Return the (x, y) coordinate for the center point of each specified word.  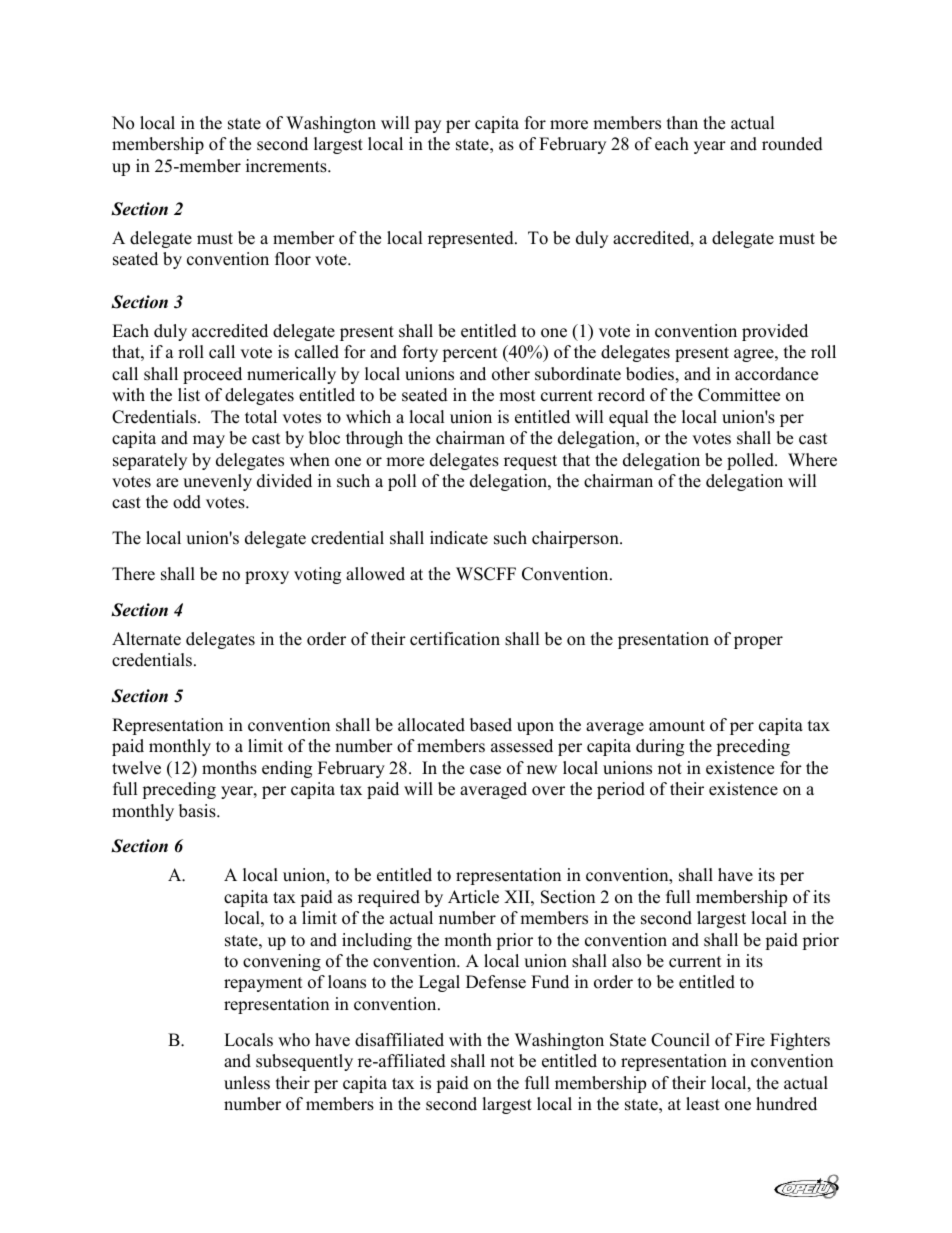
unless (247, 1083)
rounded (792, 144)
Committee (739, 395)
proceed (212, 375)
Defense (496, 982)
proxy (267, 577)
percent (470, 354)
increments (287, 166)
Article (473, 897)
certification (455, 639)
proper (758, 642)
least (703, 1104)
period (621, 790)
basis (198, 811)
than (682, 122)
